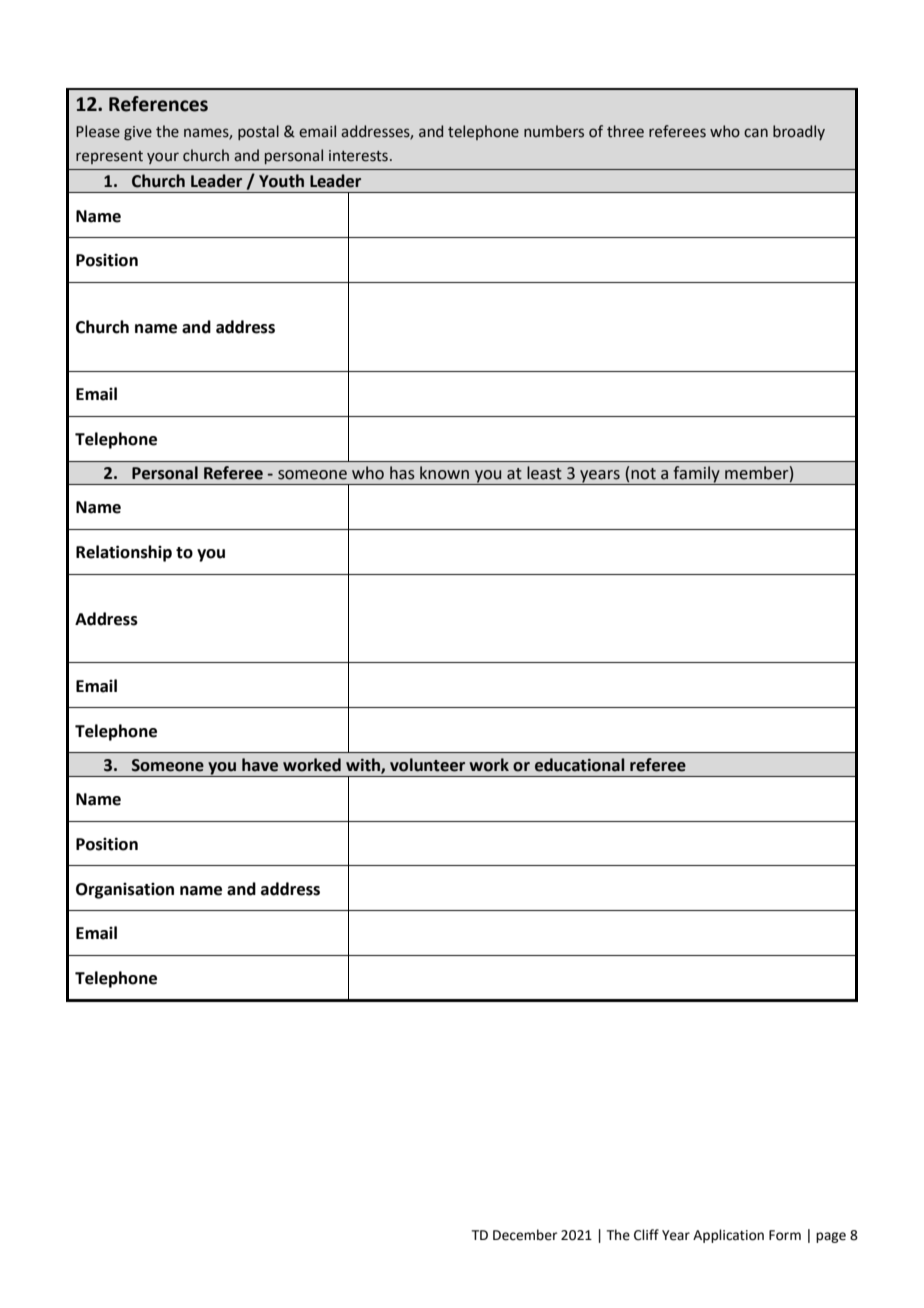 The image size is (924, 1308). I want to click on Application, so click(728, 1236).
